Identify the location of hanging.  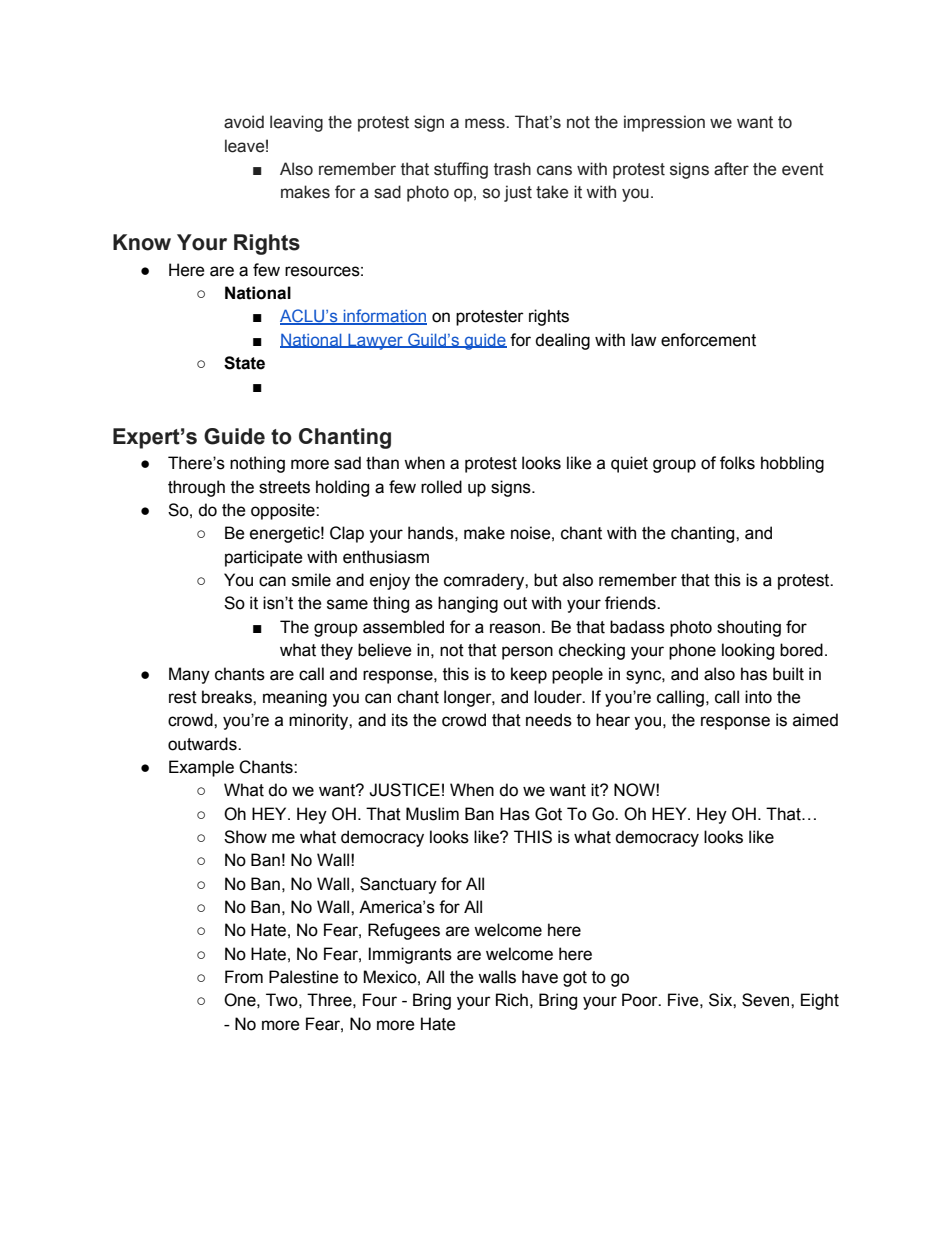
(468, 604).
